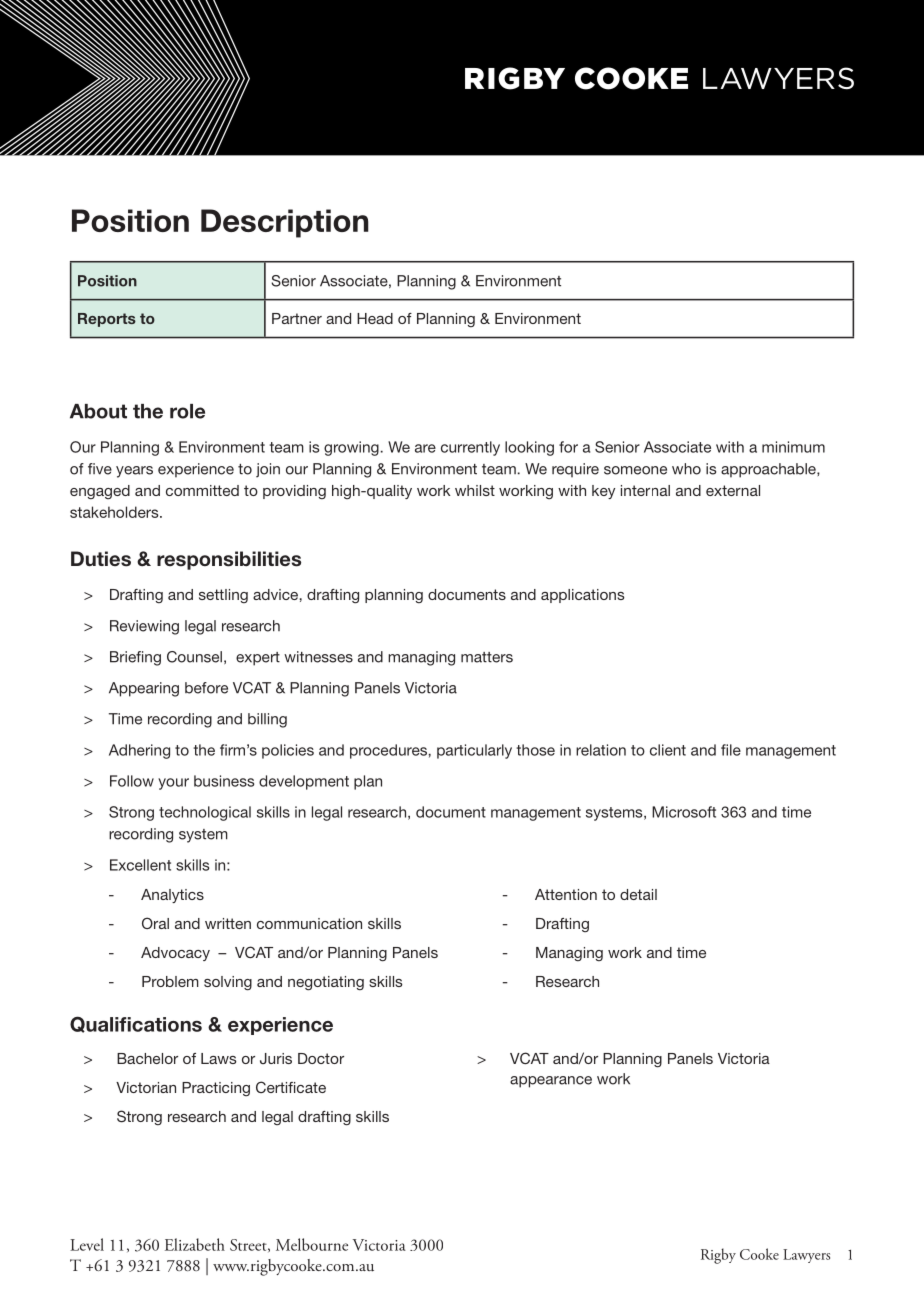  Describe the element at coordinates (134, 472) in the screenshot. I see `years` at that location.
